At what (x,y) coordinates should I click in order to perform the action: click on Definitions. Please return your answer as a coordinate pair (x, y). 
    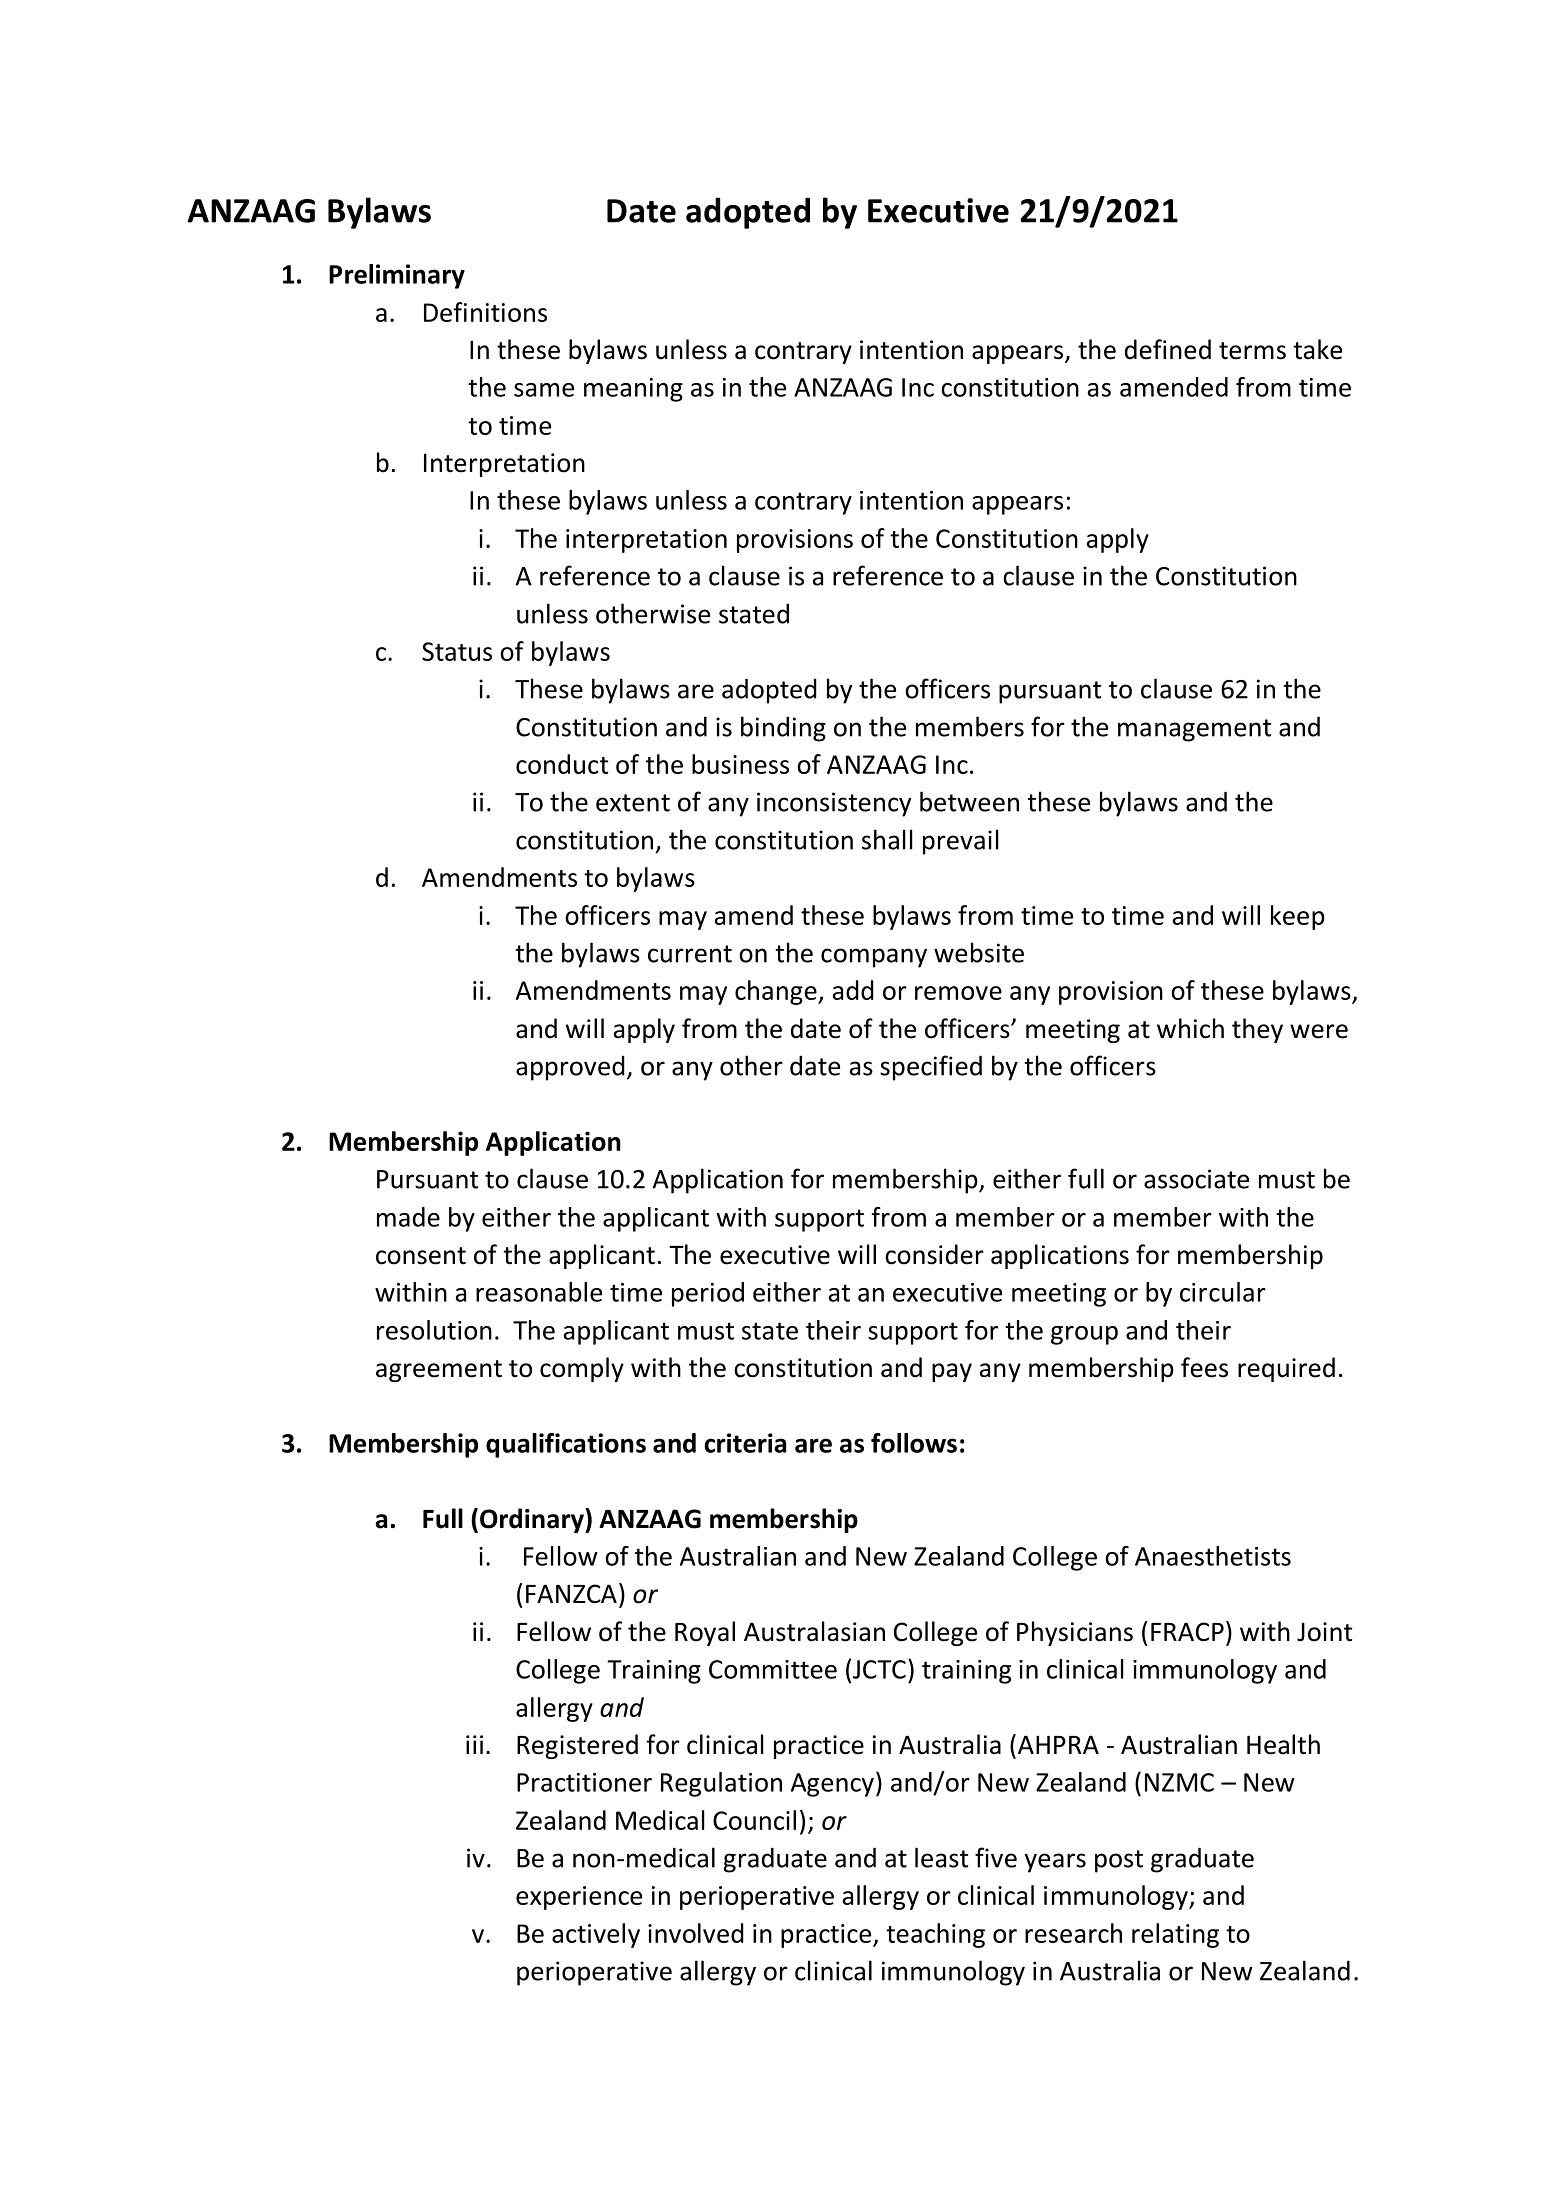
    Looking at the image, I should click on (485, 312).
